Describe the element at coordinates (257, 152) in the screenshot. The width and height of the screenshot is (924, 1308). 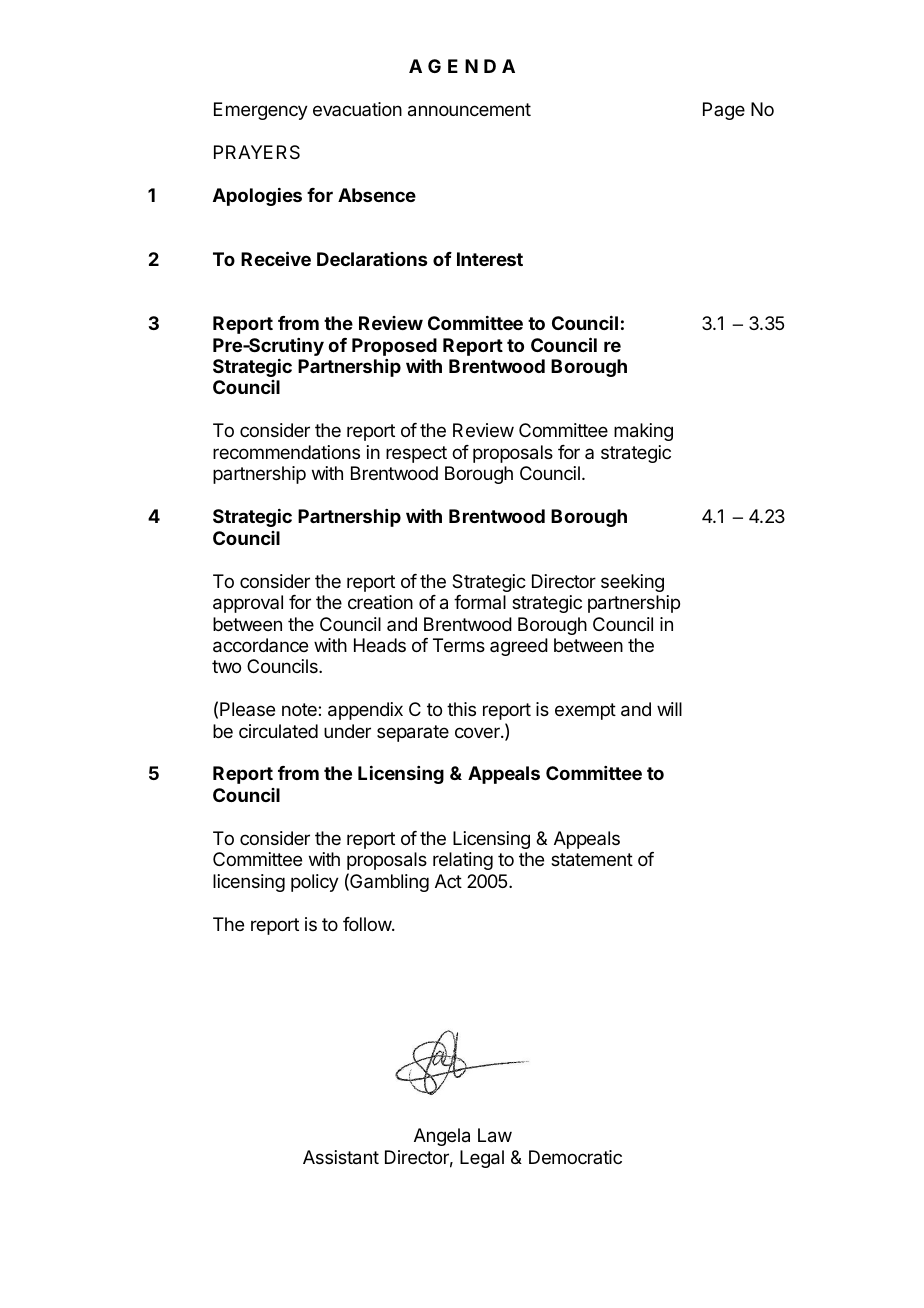
I see `PRAYERS` at that location.
